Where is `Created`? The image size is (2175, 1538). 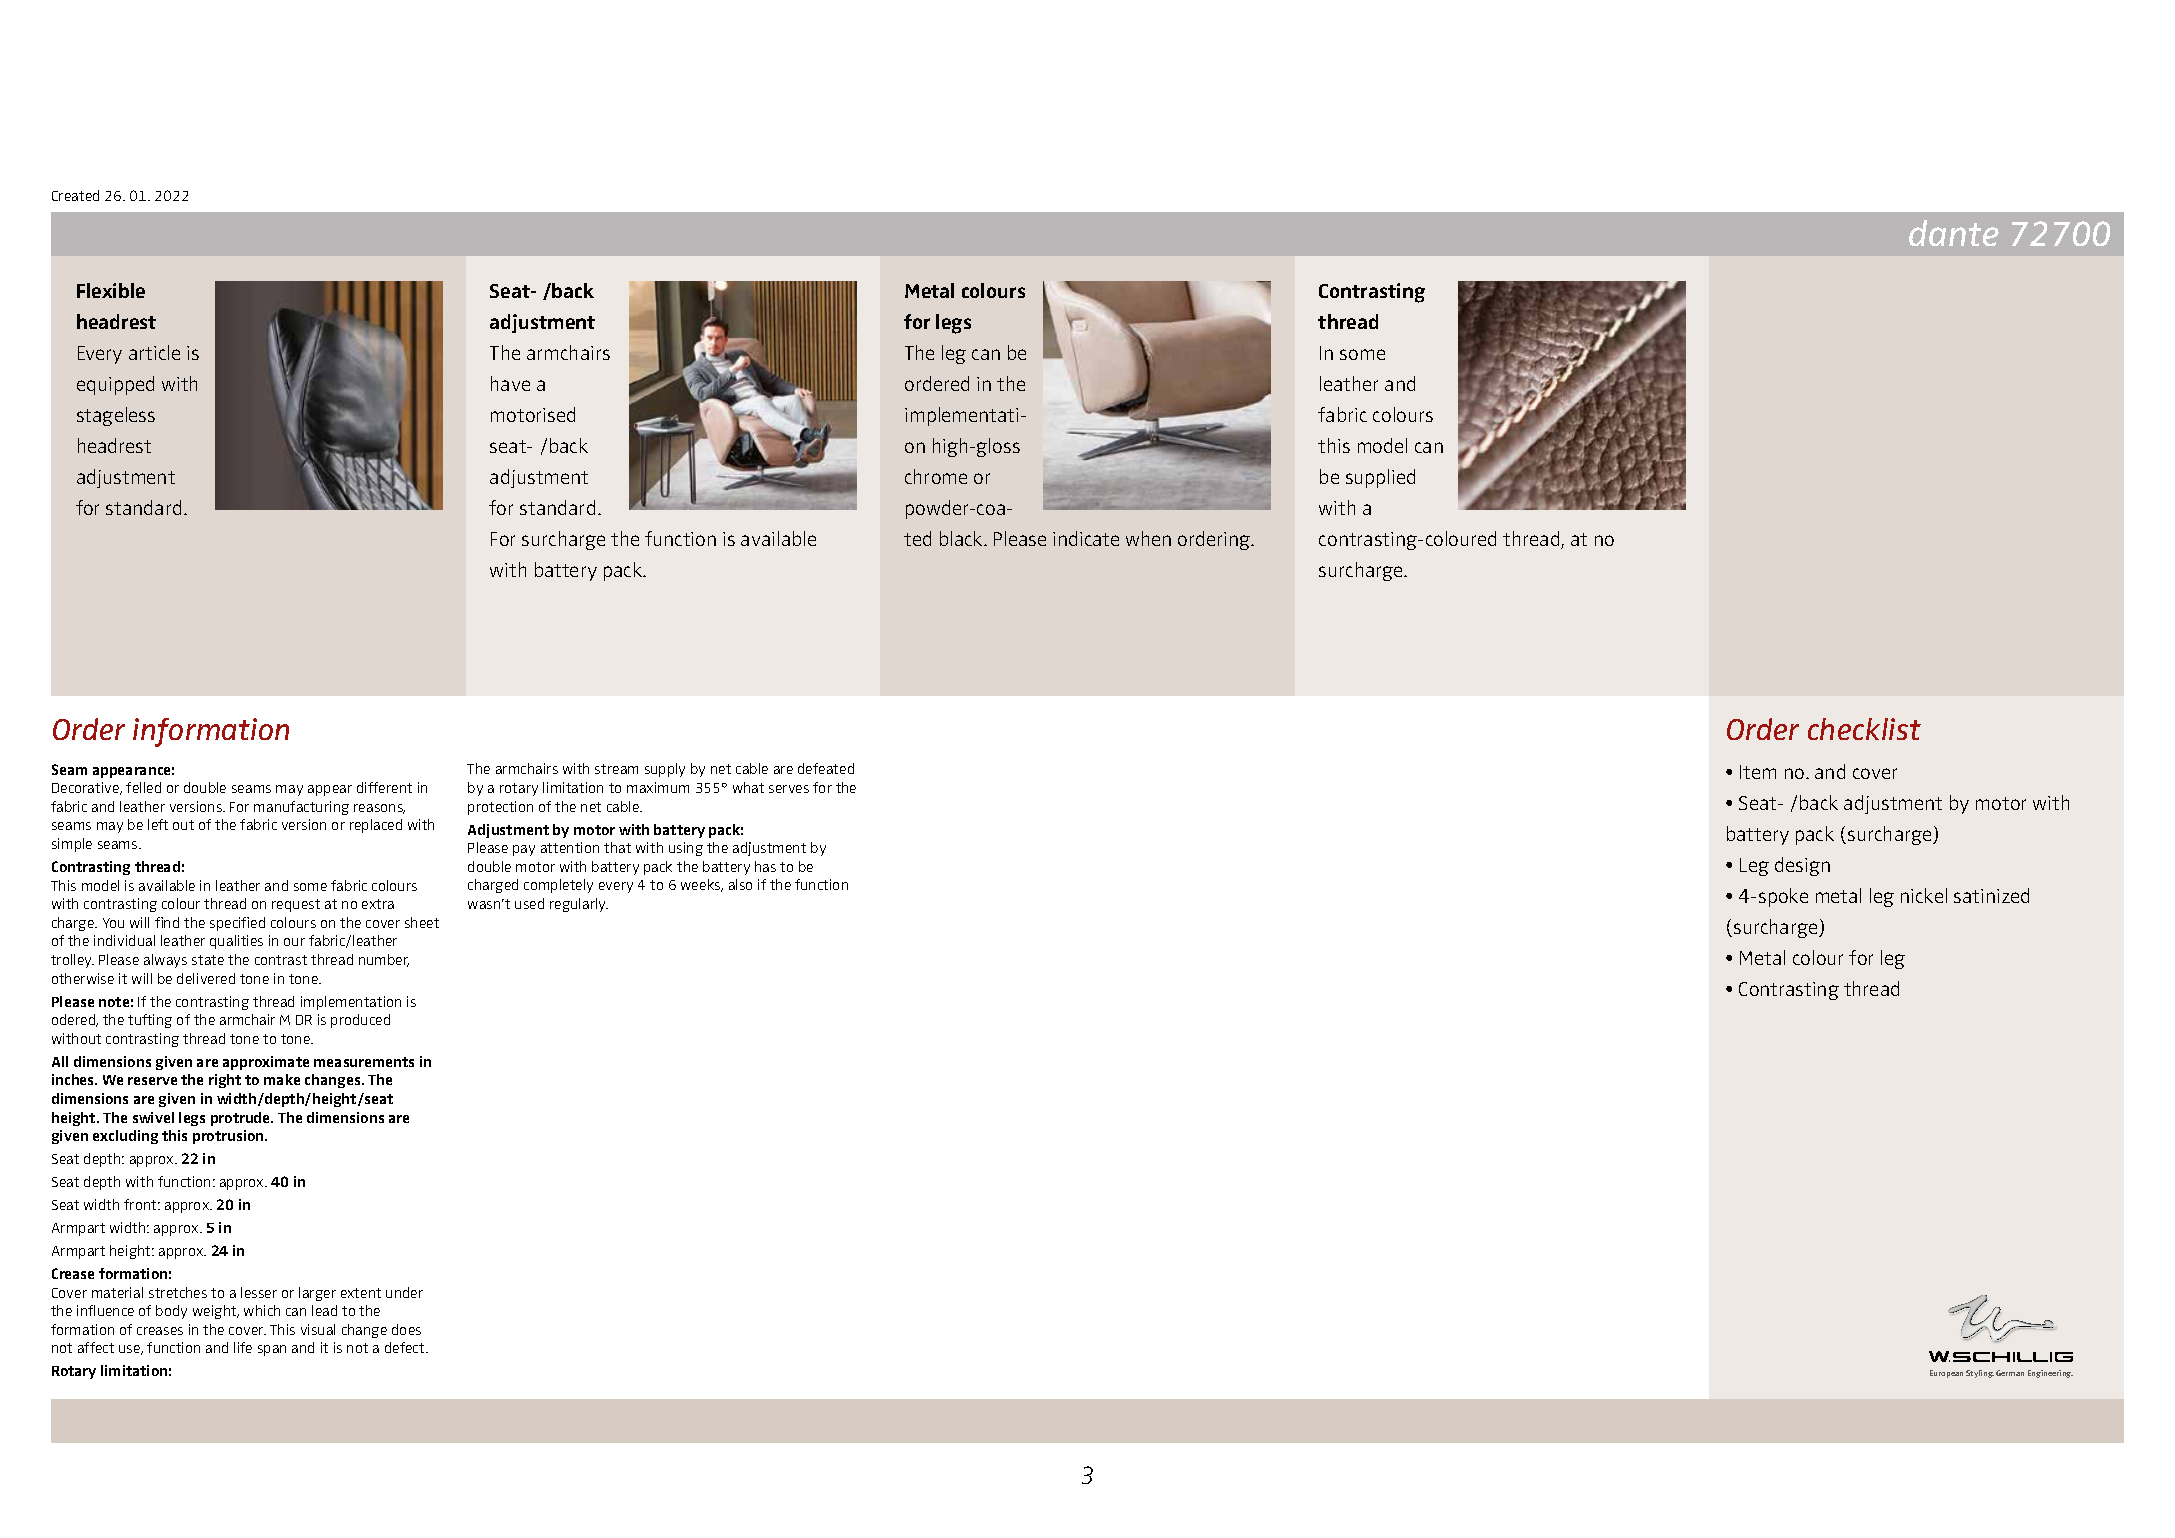 Created is located at coordinates (75, 195).
